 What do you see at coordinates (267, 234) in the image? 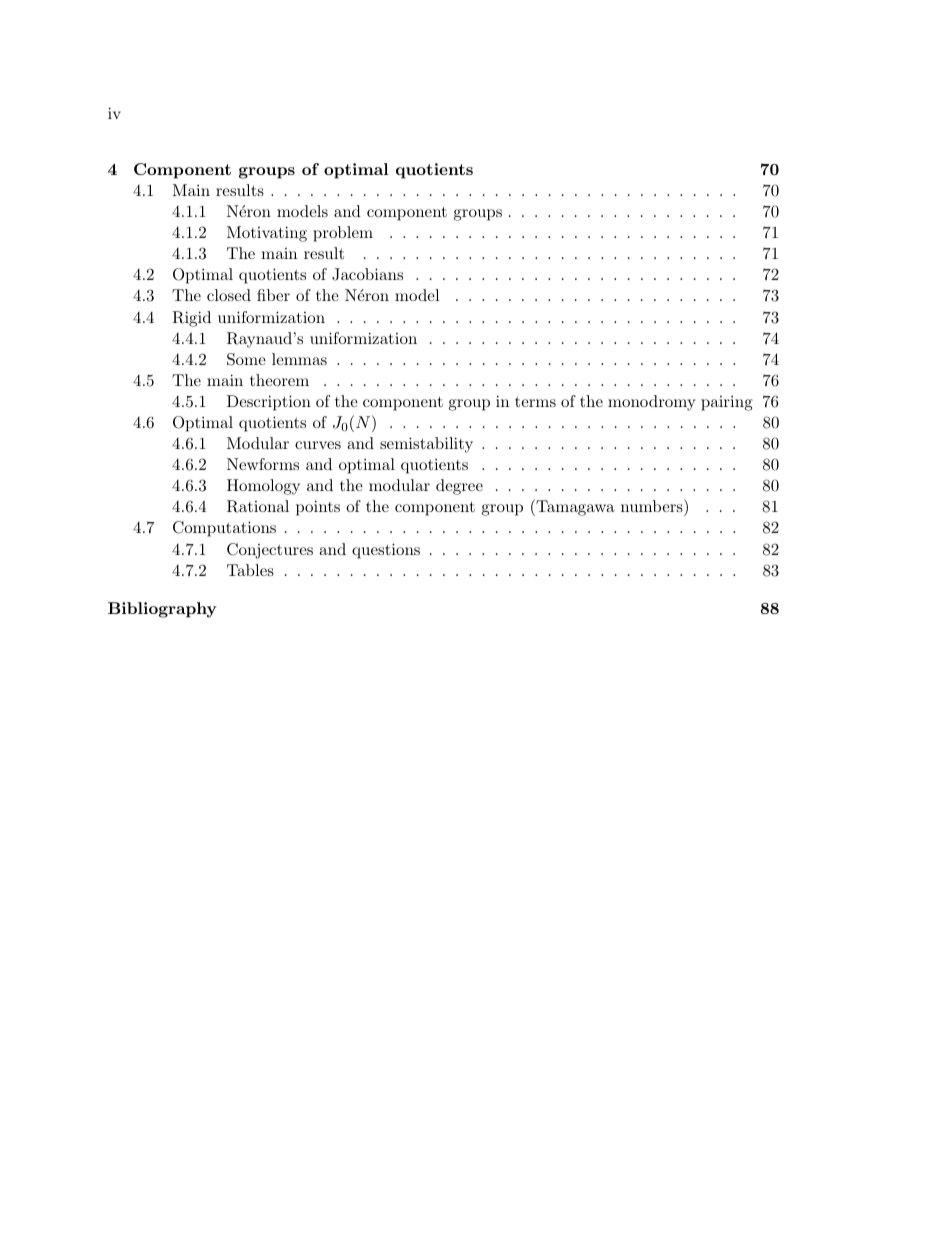
I see `Motivating` at bounding box center [267, 234].
